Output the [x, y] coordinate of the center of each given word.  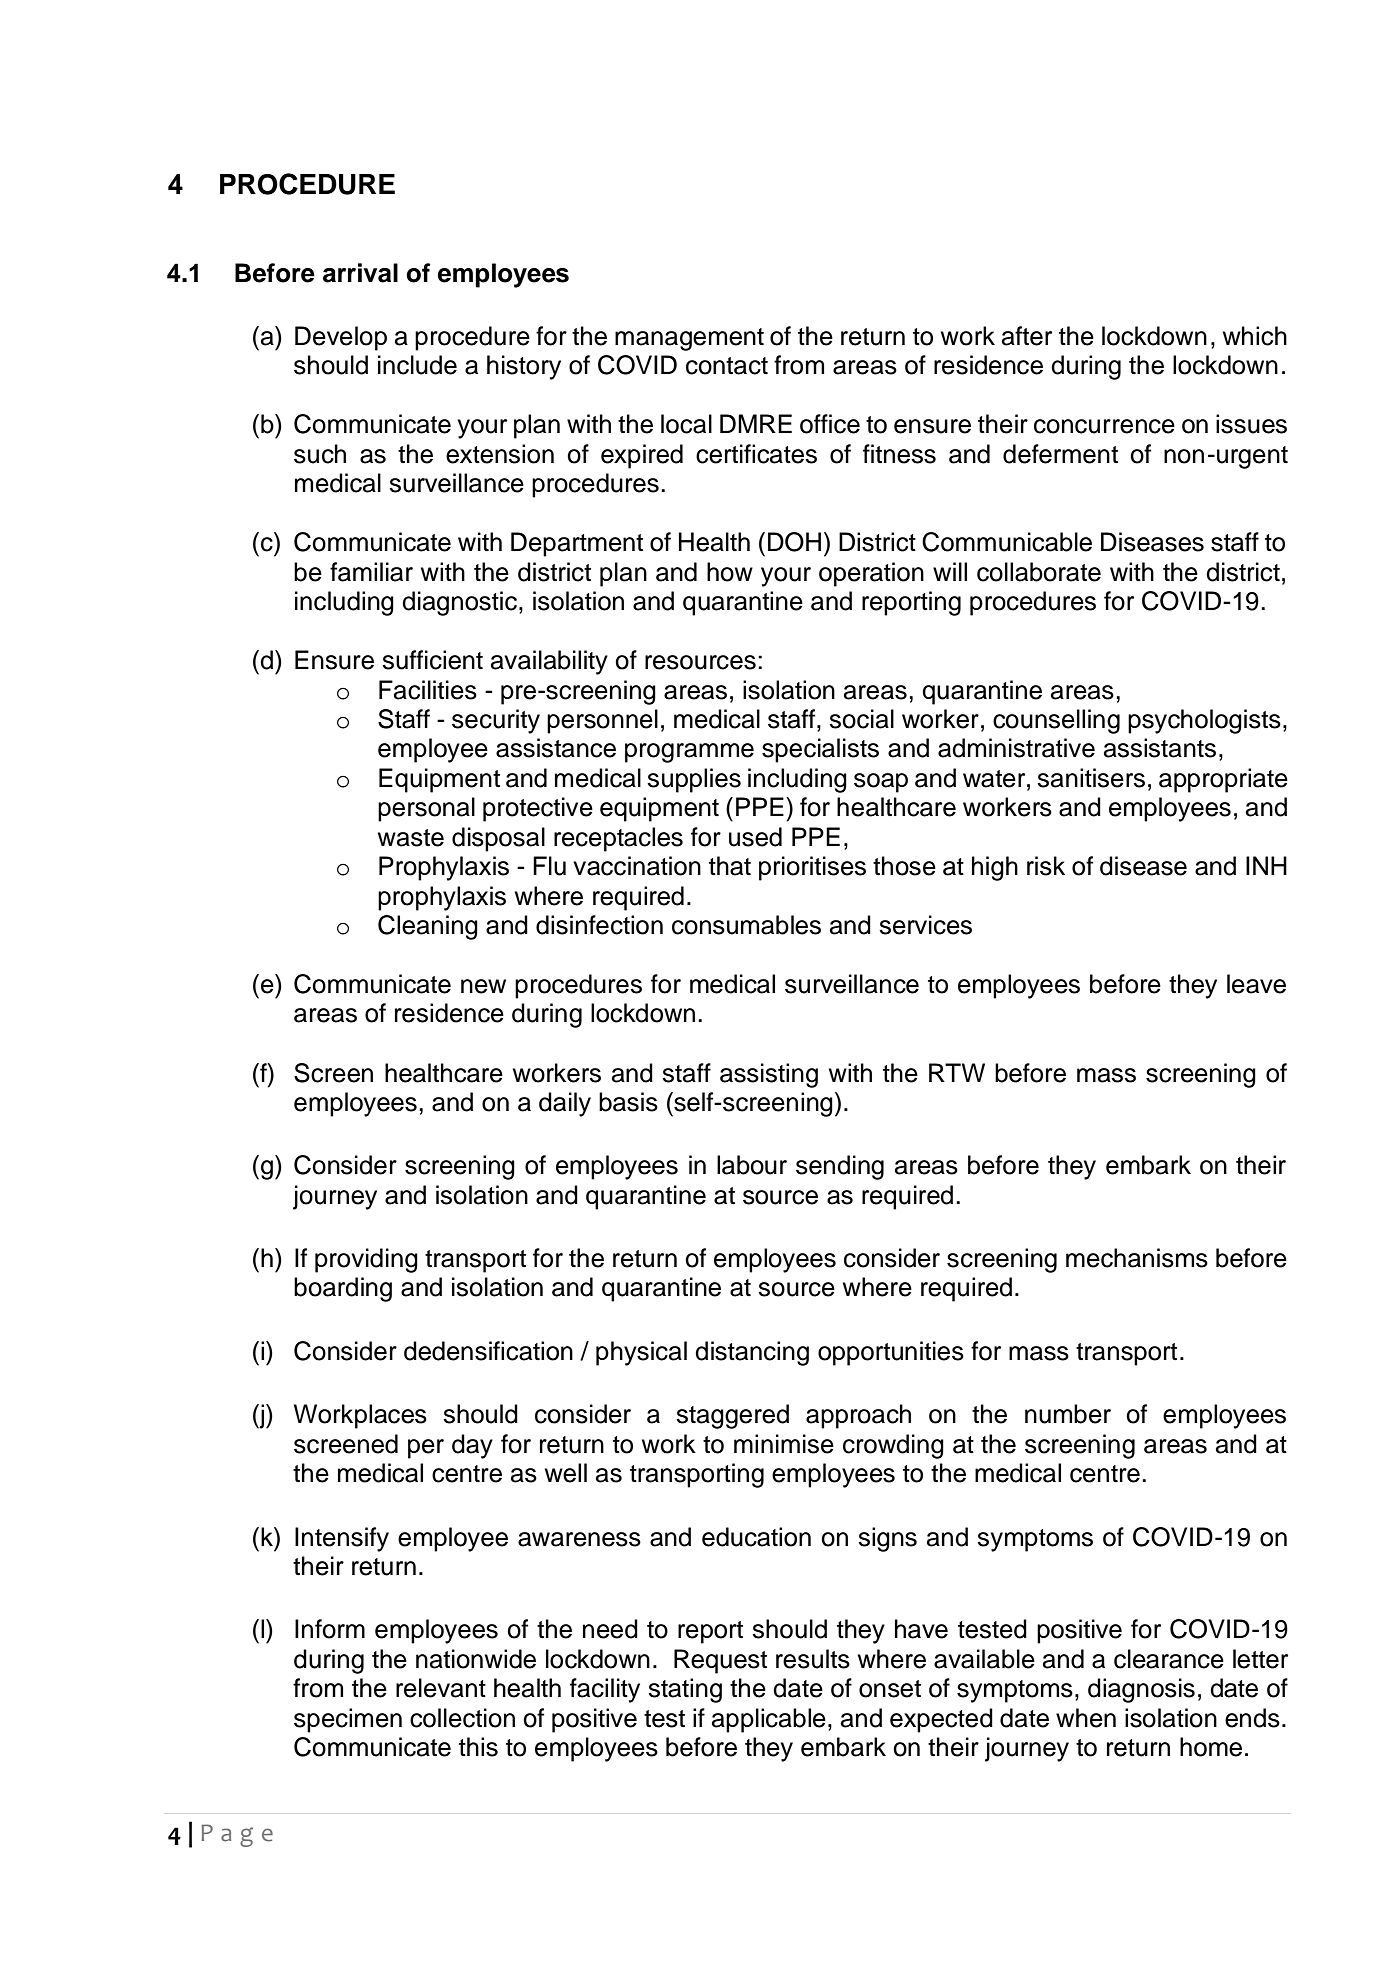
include [417, 365]
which [1255, 336]
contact [727, 366]
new [483, 986]
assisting [769, 1075]
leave [1256, 984]
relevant [441, 1688]
